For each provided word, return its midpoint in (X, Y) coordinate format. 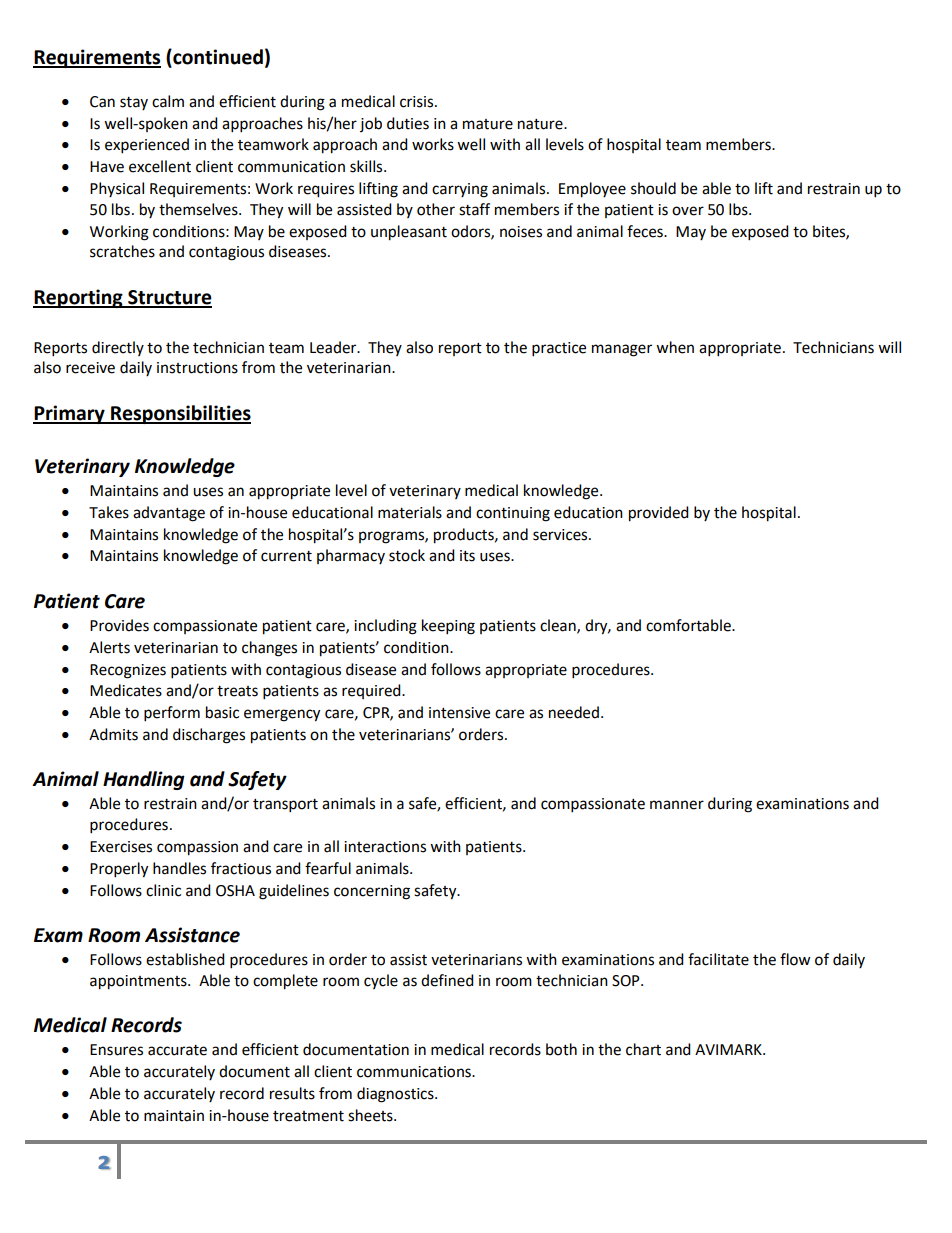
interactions (385, 847)
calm (168, 101)
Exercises (121, 847)
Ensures (116, 1050)
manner (677, 805)
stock (407, 555)
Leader (334, 347)
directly (118, 348)
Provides (119, 625)
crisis (418, 102)
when (675, 347)
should (653, 188)
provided (659, 514)
